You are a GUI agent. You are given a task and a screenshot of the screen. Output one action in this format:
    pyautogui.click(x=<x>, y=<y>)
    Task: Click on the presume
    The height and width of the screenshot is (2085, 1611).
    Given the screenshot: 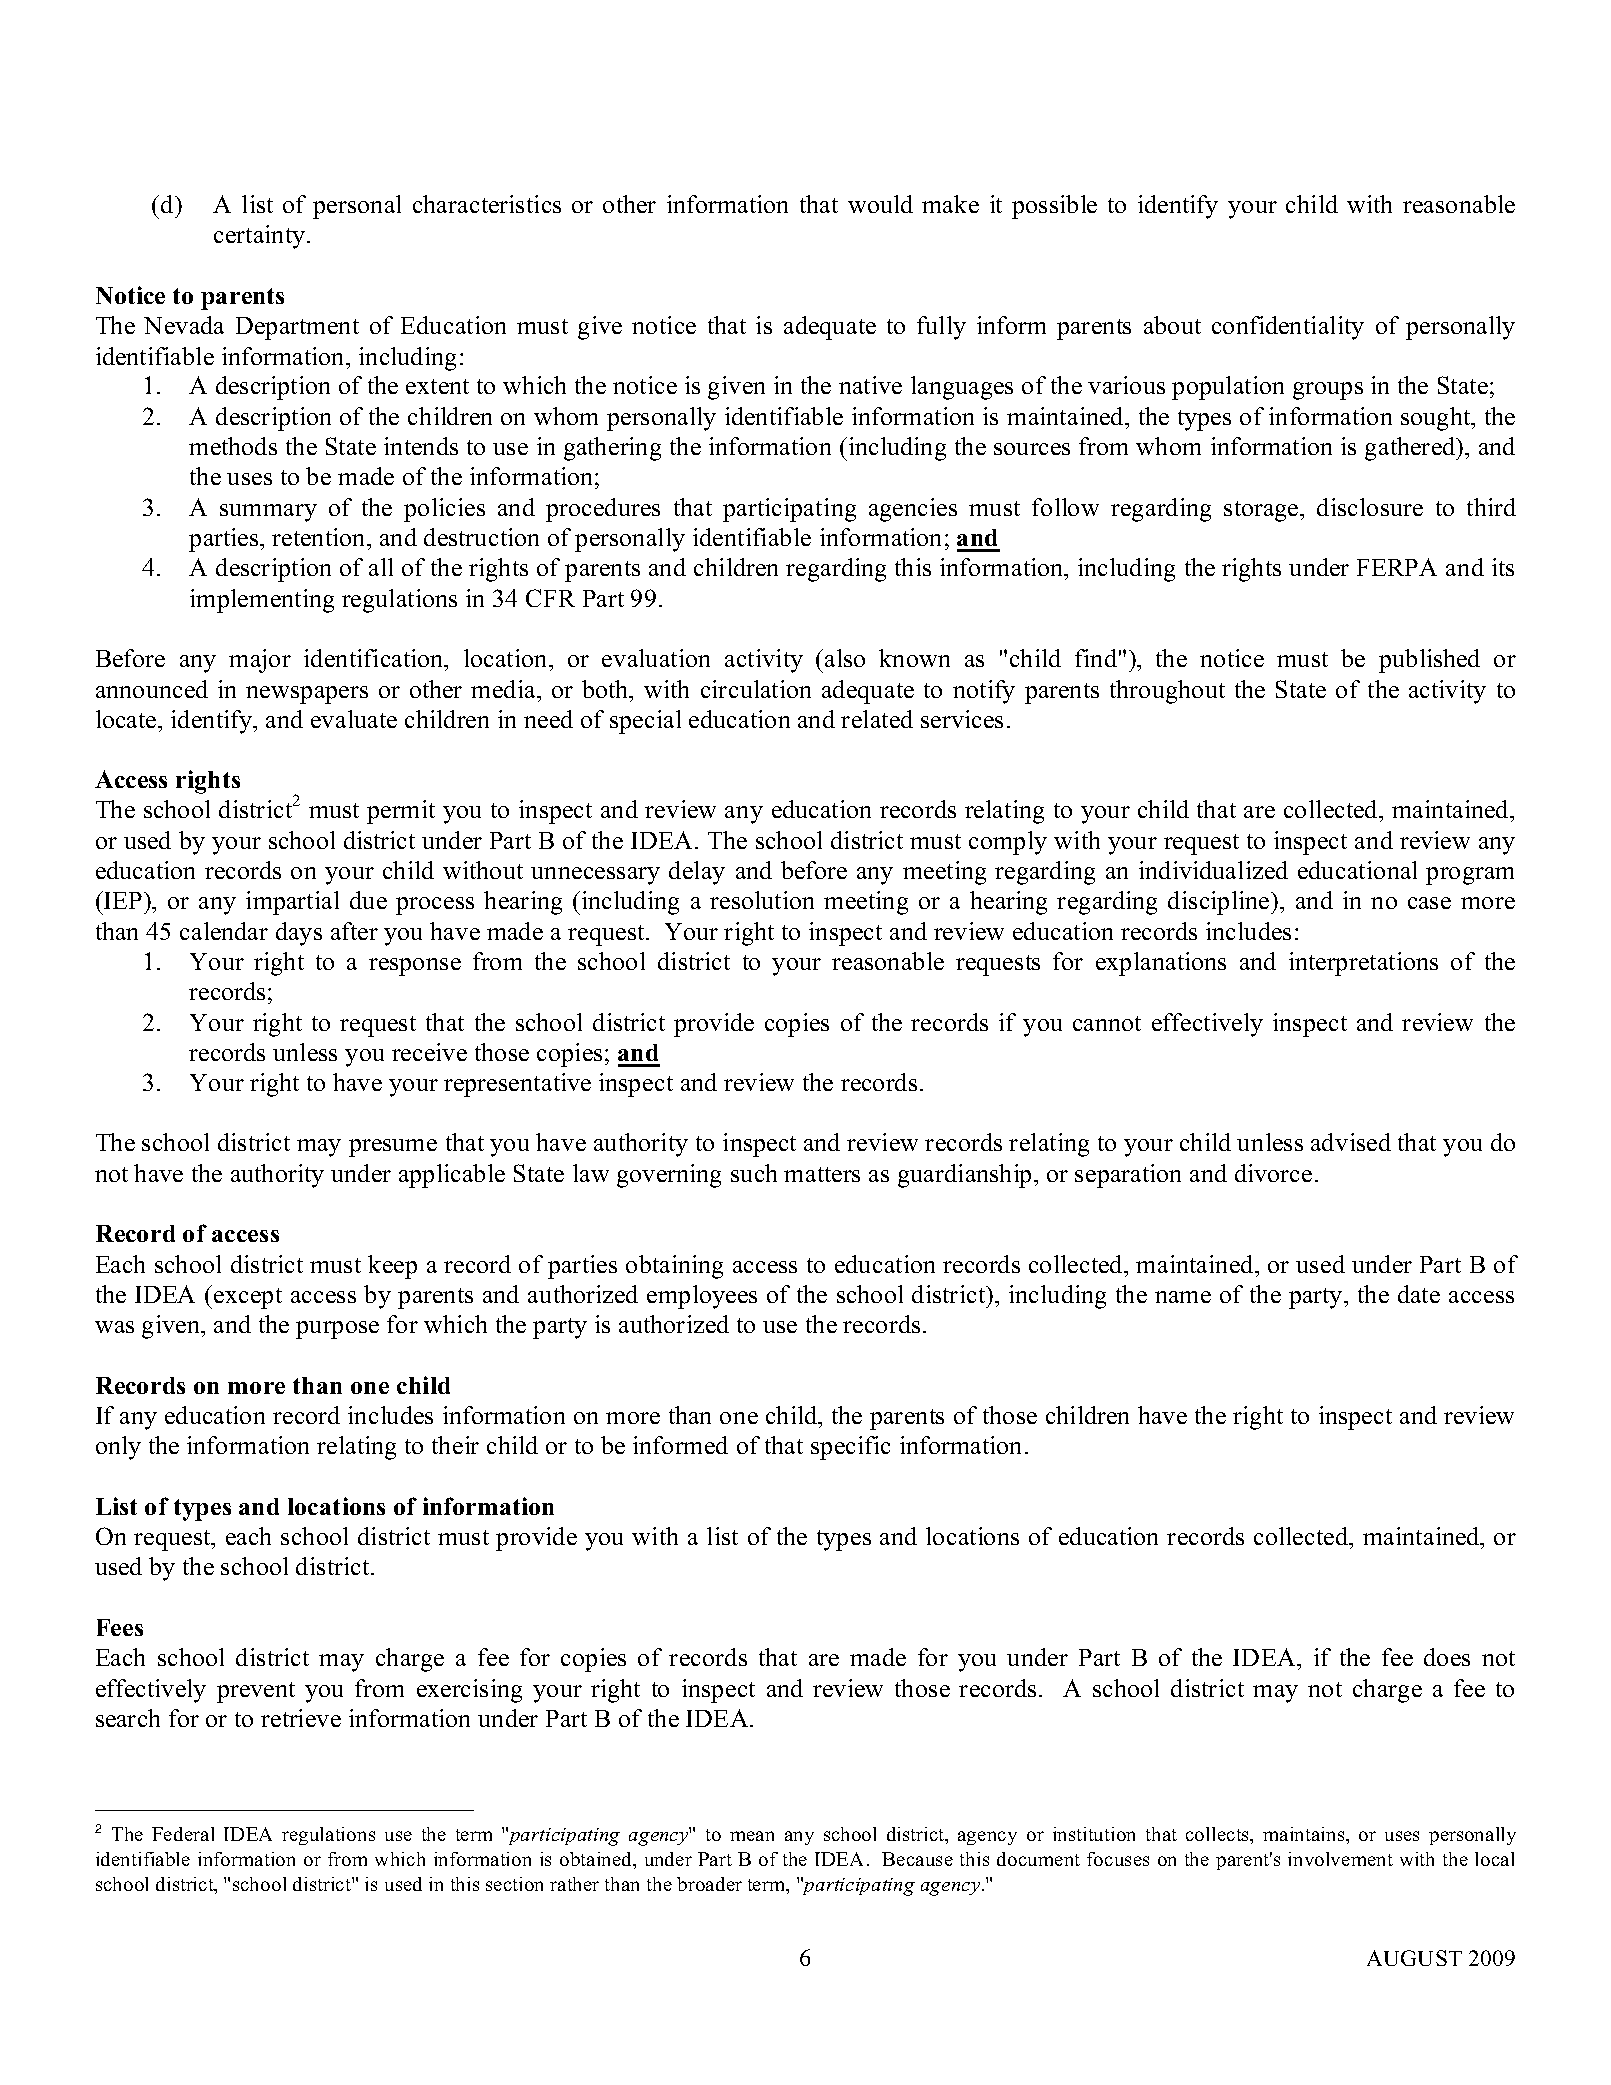 What is the action you would take?
    pyautogui.click(x=393, y=1148)
